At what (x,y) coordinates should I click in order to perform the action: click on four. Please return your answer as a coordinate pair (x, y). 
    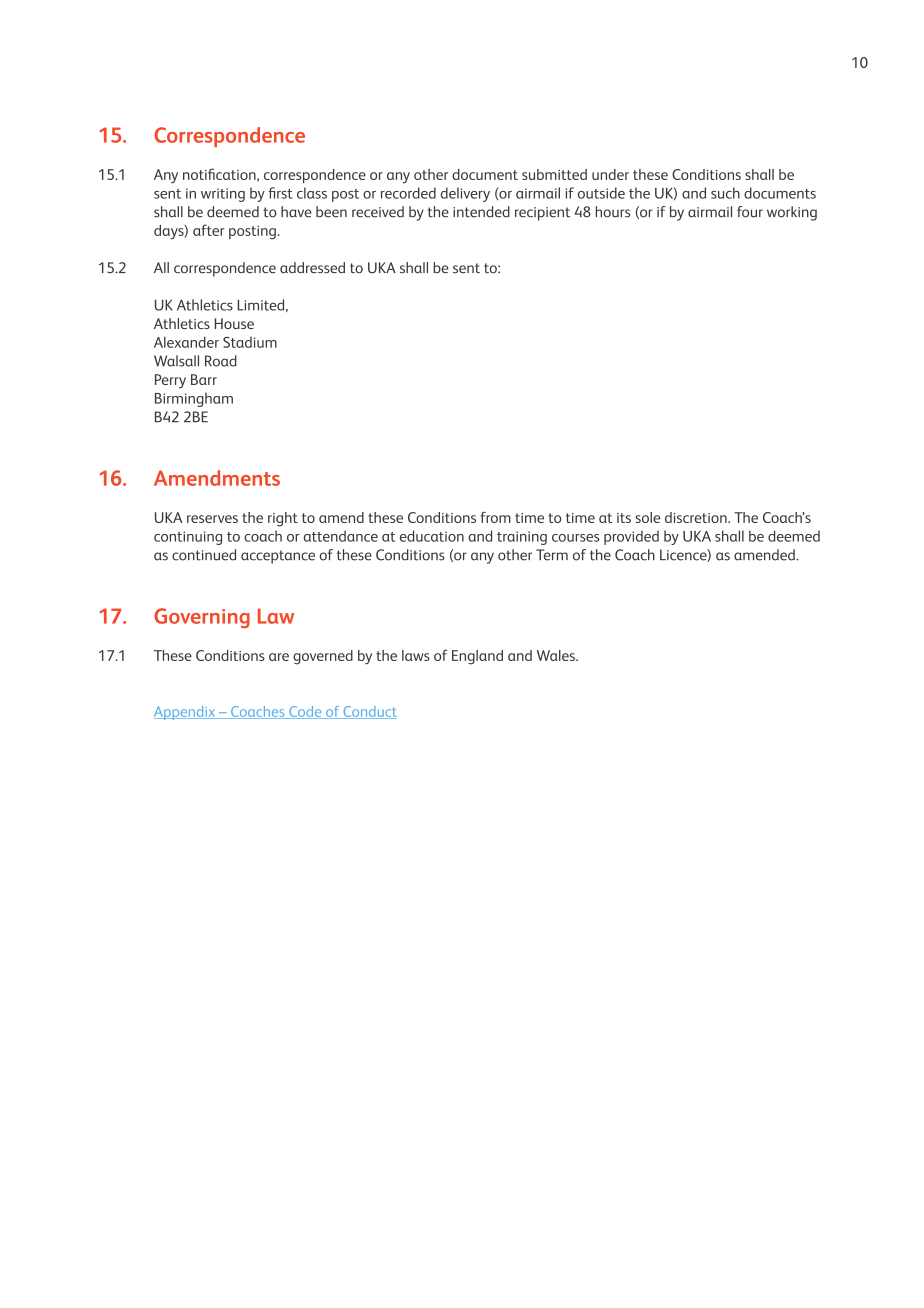
    Looking at the image, I should click on (750, 212).
